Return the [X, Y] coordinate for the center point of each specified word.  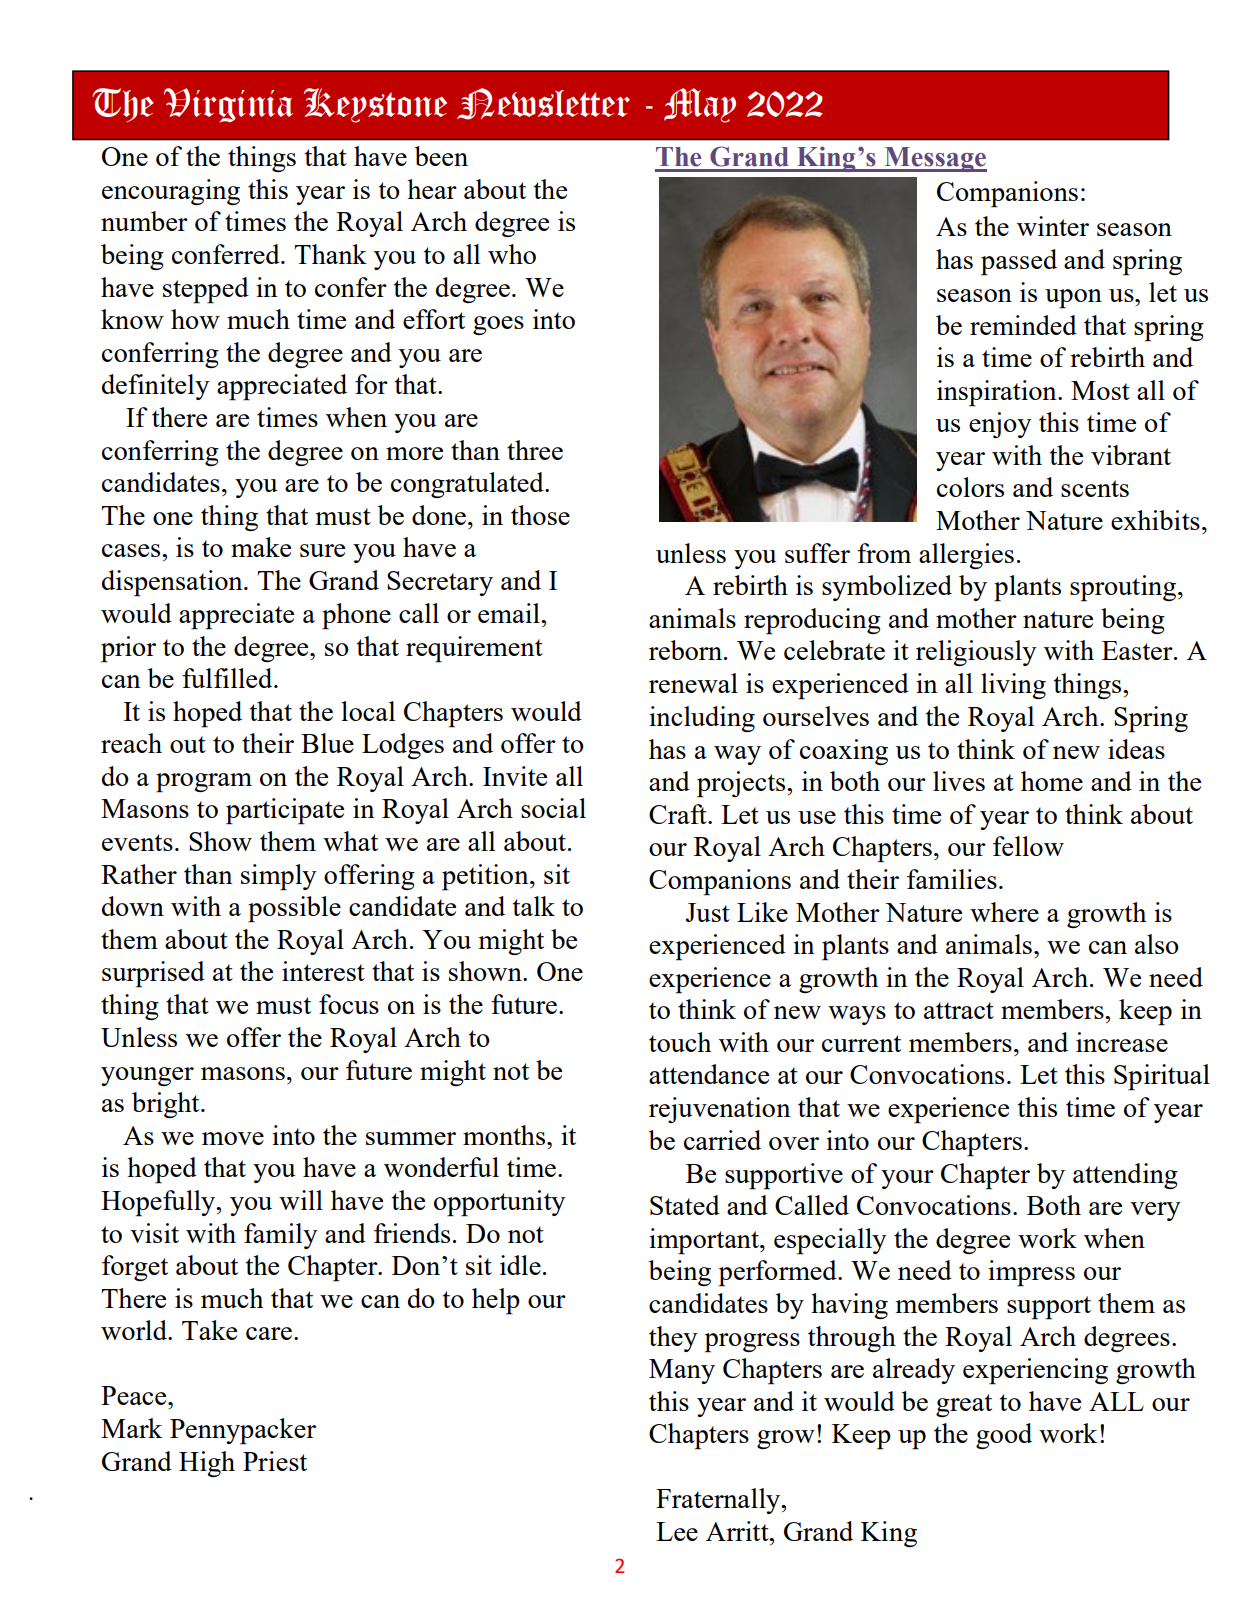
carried [722, 1140]
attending [1125, 1176]
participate [285, 811]
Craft [679, 814]
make [261, 547]
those [540, 515]
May [700, 105]
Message [934, 159]
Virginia [228, 105]
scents [1095, 488]
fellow [1028, 846]
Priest [275, 1461]
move [233, 1138]
